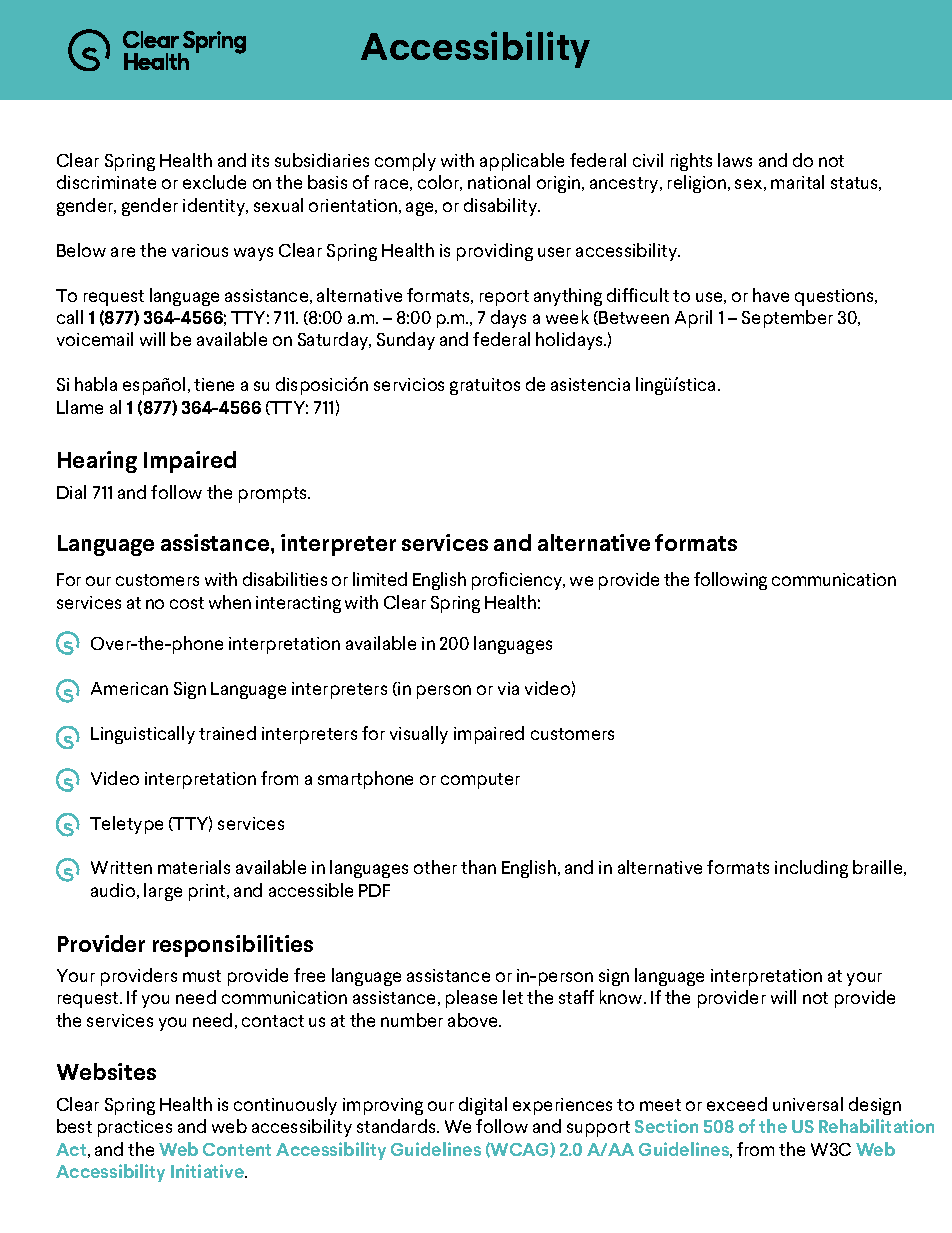  Describe the element at coordinates (622, 997) in the page. I see `know` at that location.
